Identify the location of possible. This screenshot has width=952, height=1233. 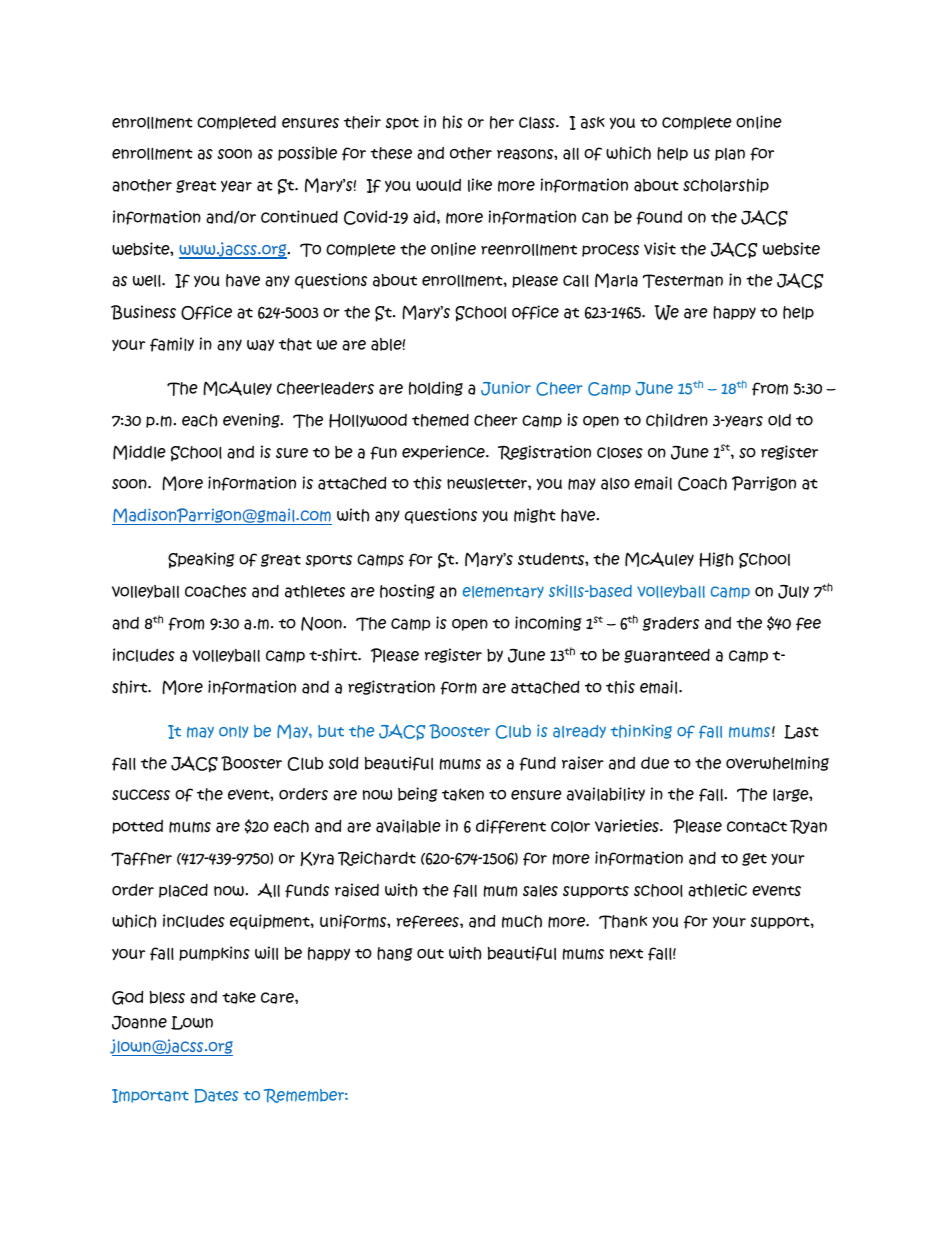
(307, 153).
